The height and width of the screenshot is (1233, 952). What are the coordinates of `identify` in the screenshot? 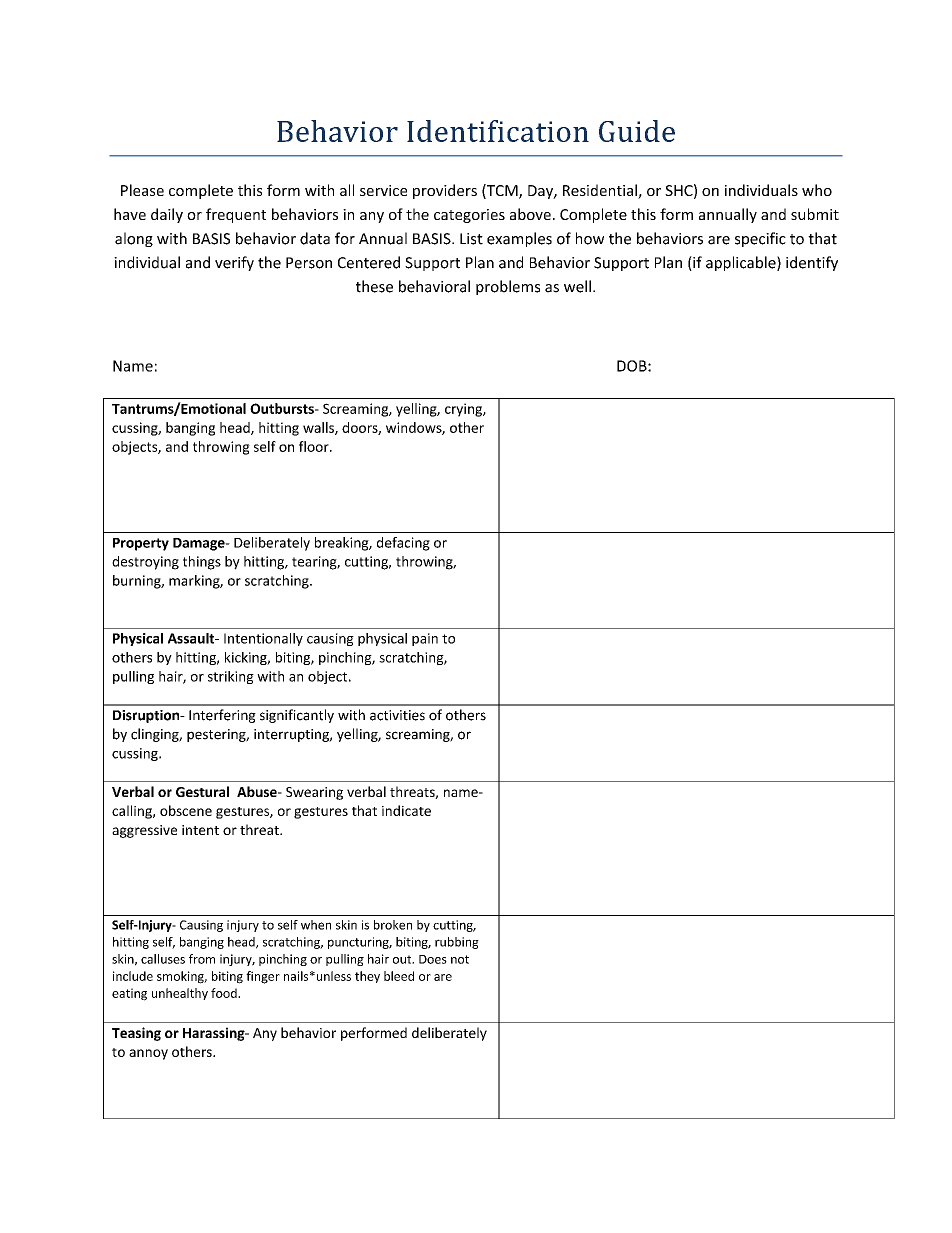 It's located at (812, 263).
